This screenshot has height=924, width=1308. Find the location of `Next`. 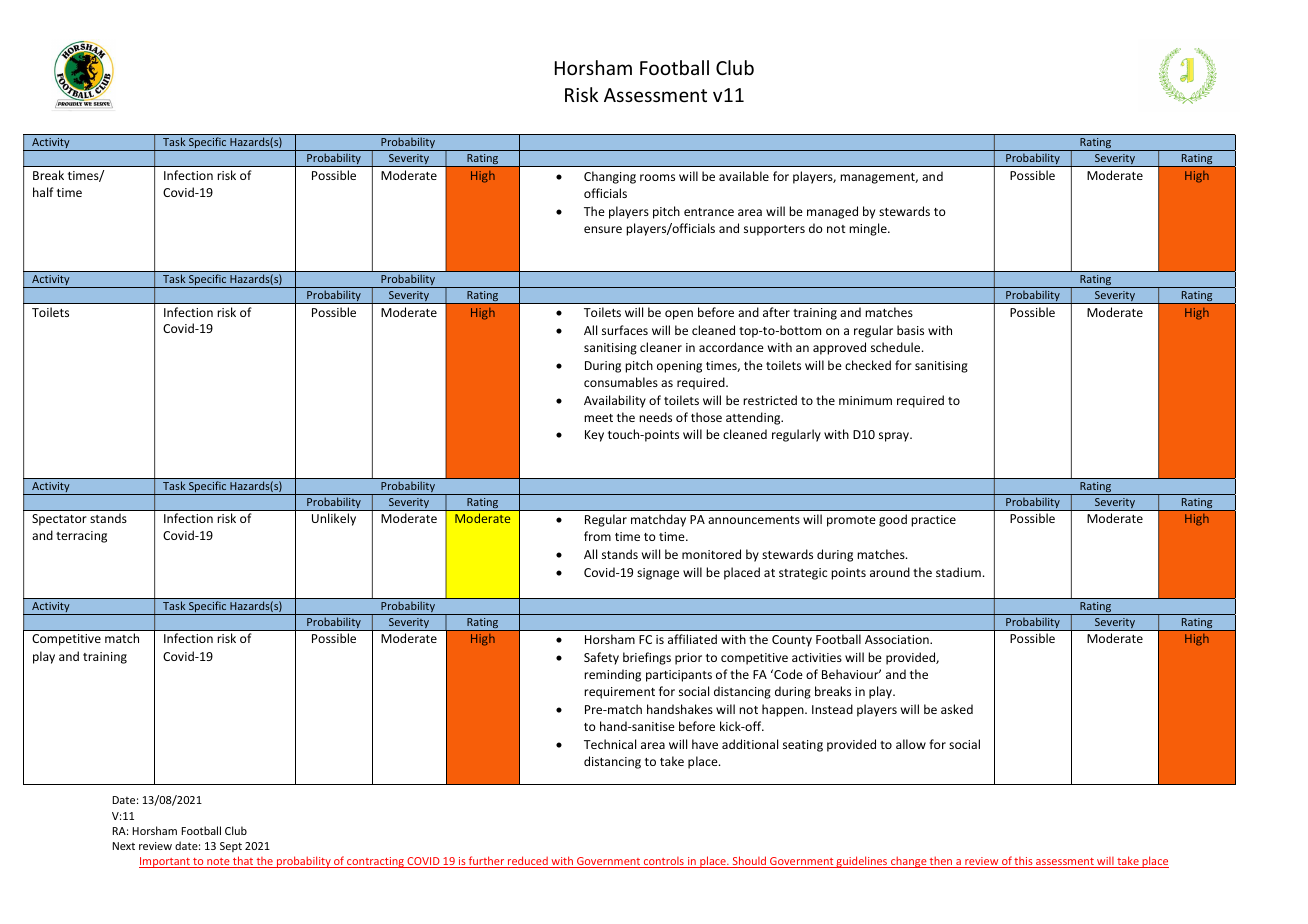

Next is located at coordinates (124, 846).
